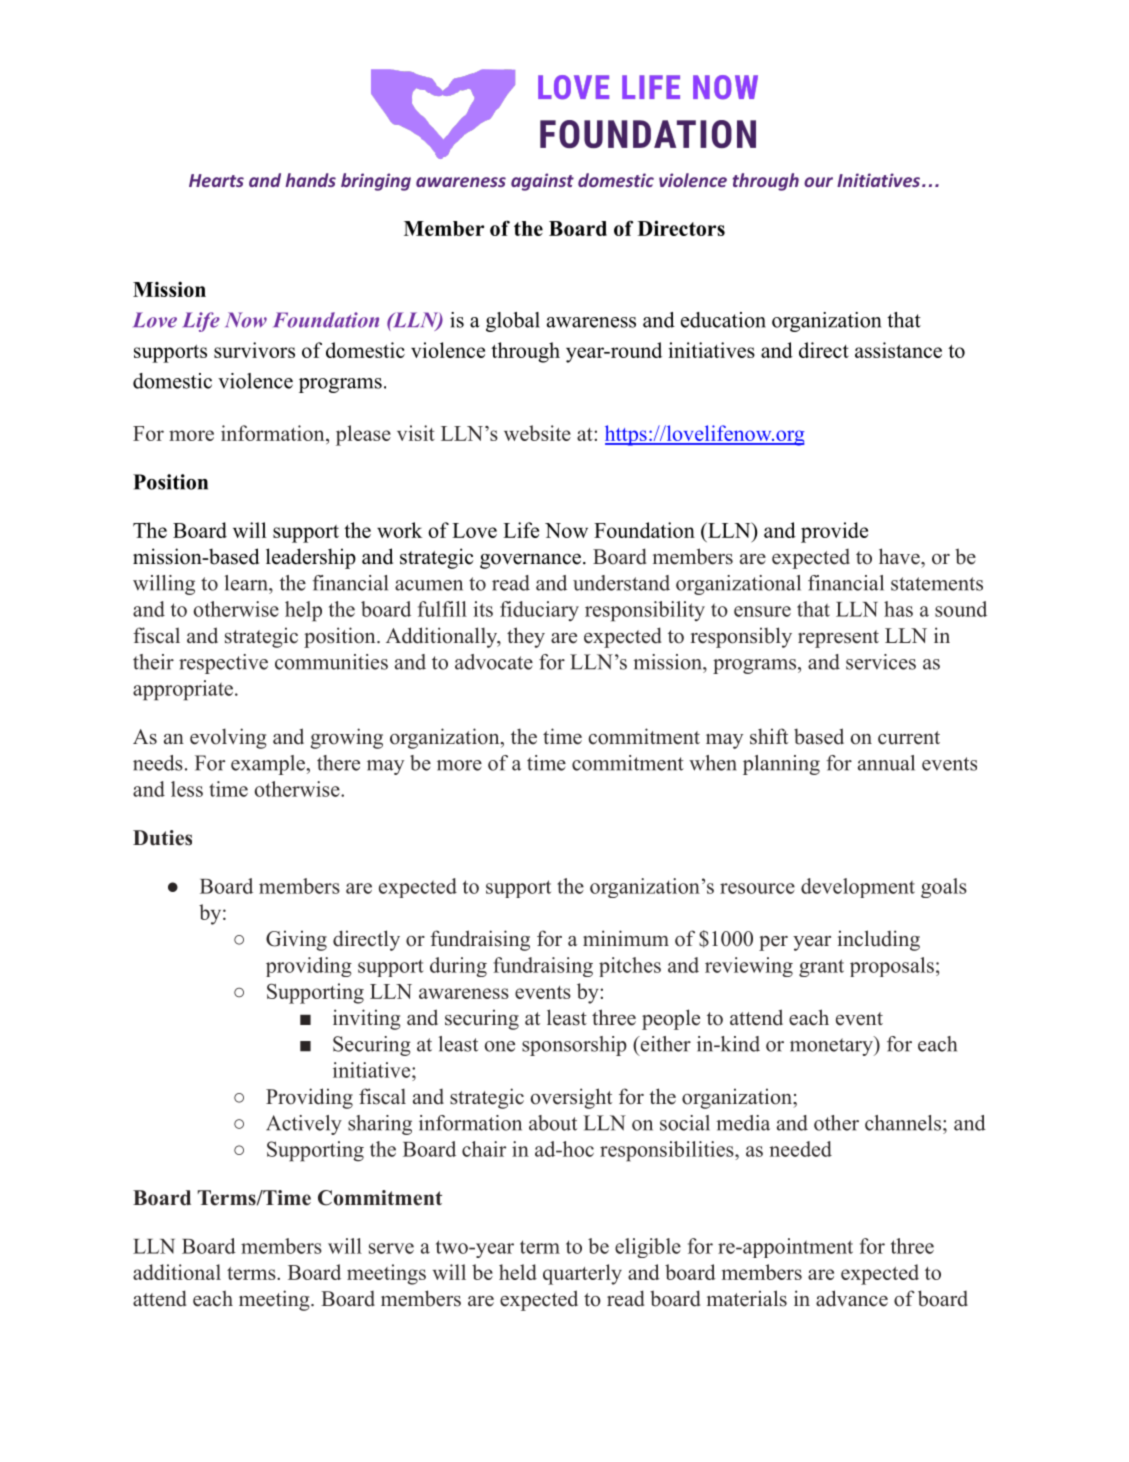  I want to click on advocate, so click(494, 662).
